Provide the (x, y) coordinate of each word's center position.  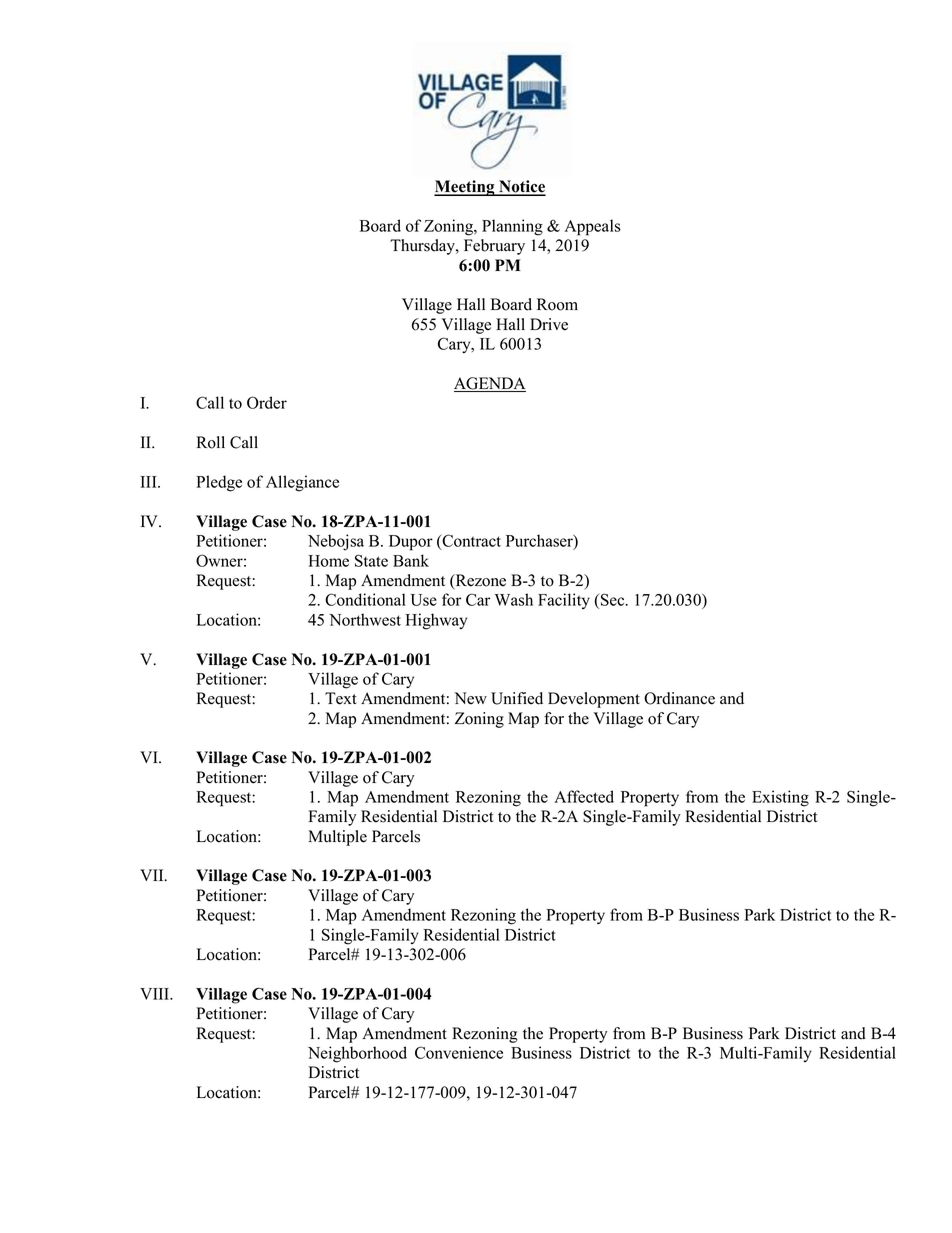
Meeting (465, 188)
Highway (436, 621)
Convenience (459, 1052)
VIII (155, 994)
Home (328, 561)
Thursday (423, 247)
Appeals (593, 227)
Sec (614, 599)
